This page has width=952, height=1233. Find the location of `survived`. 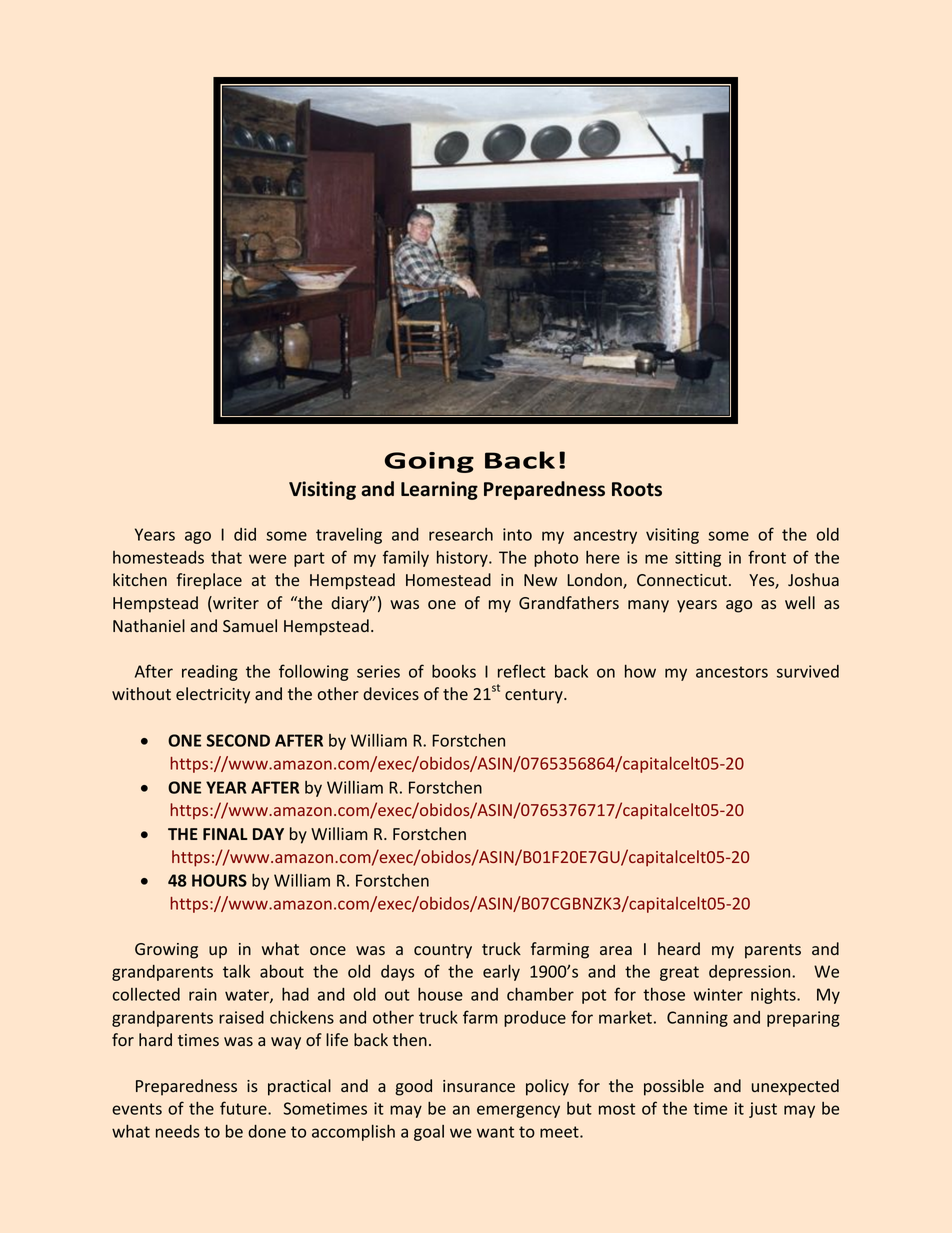

survived is located at coordinates (808, 671).
